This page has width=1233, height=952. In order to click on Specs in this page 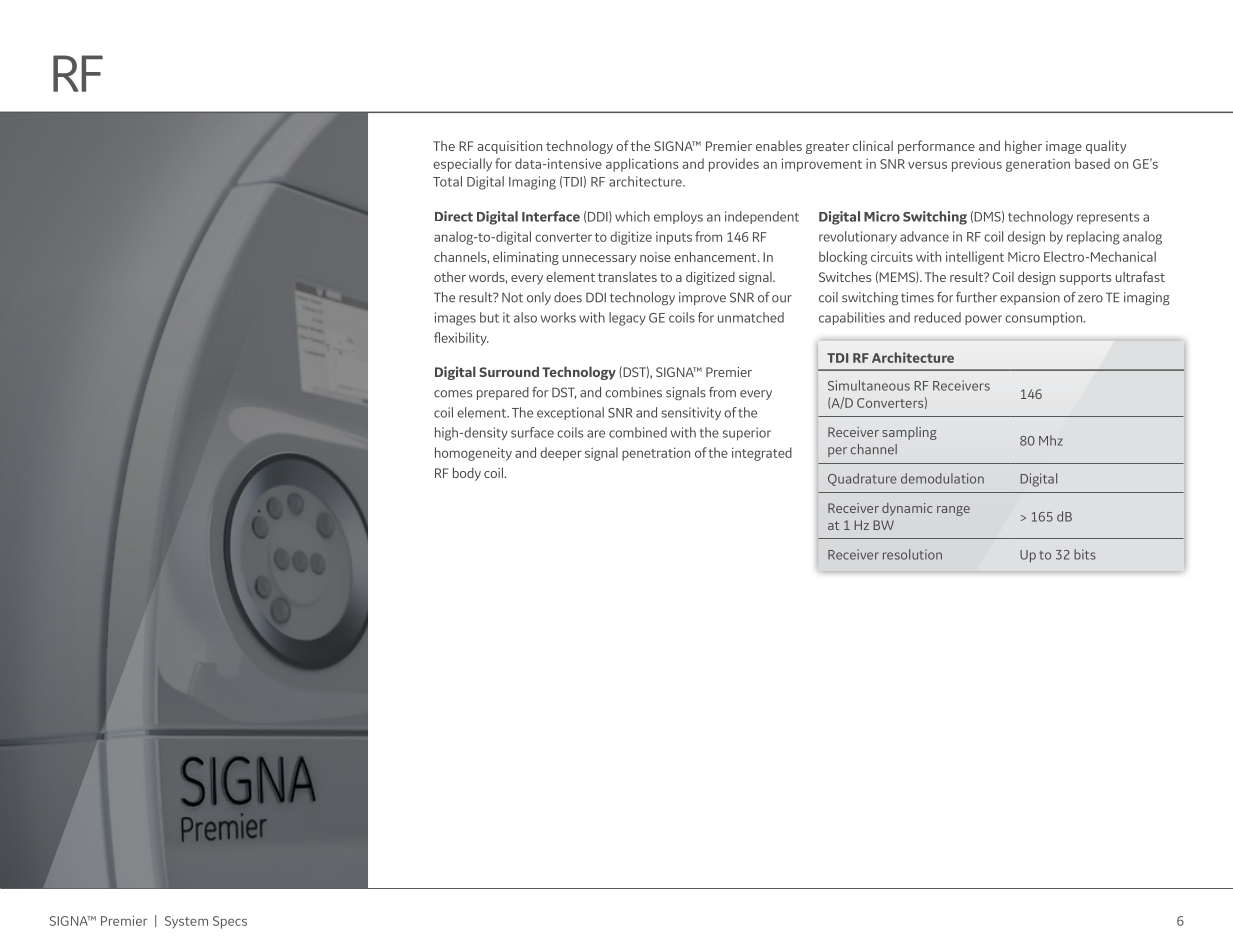, I will do `click(230, 922)`.
